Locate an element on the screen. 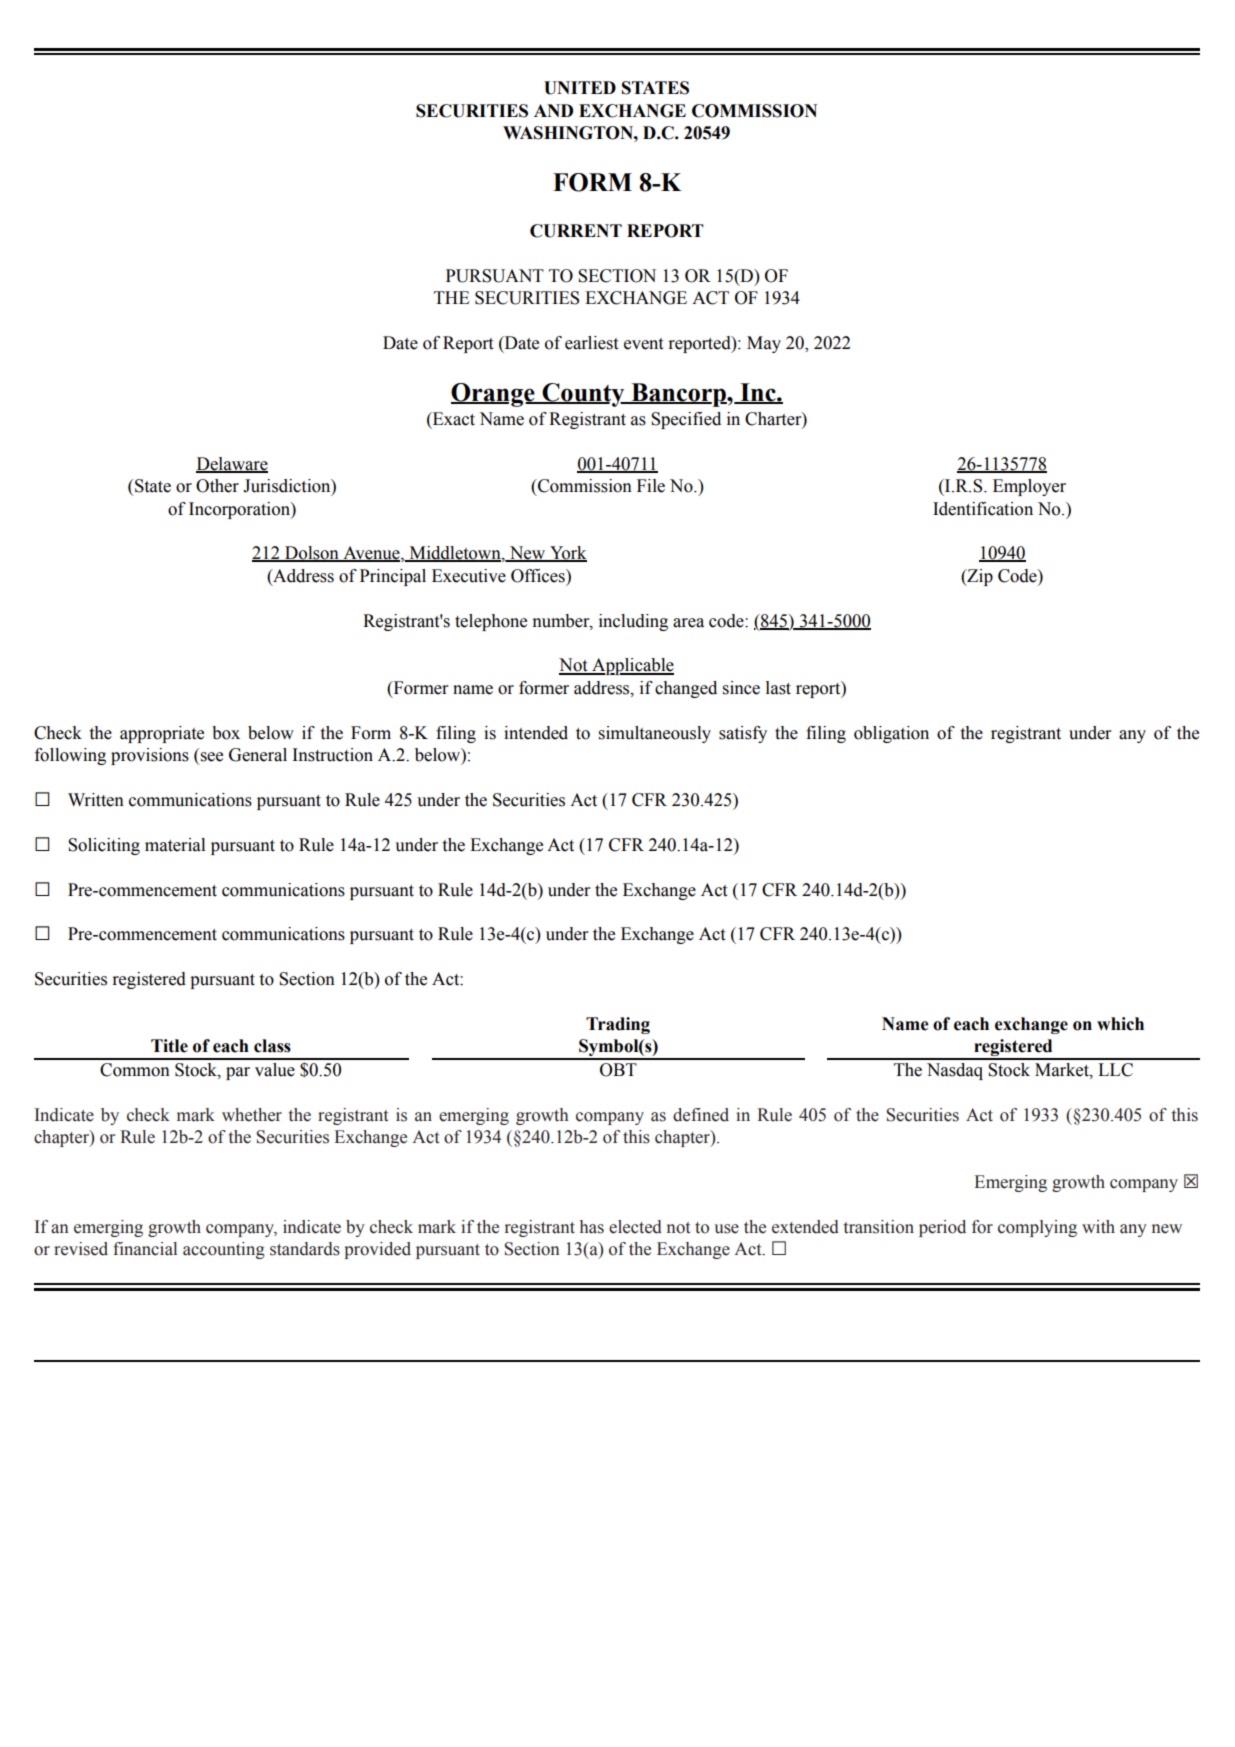 This screenshot has width=1235, height=1747. has is located at coordinates (592, 1227).
